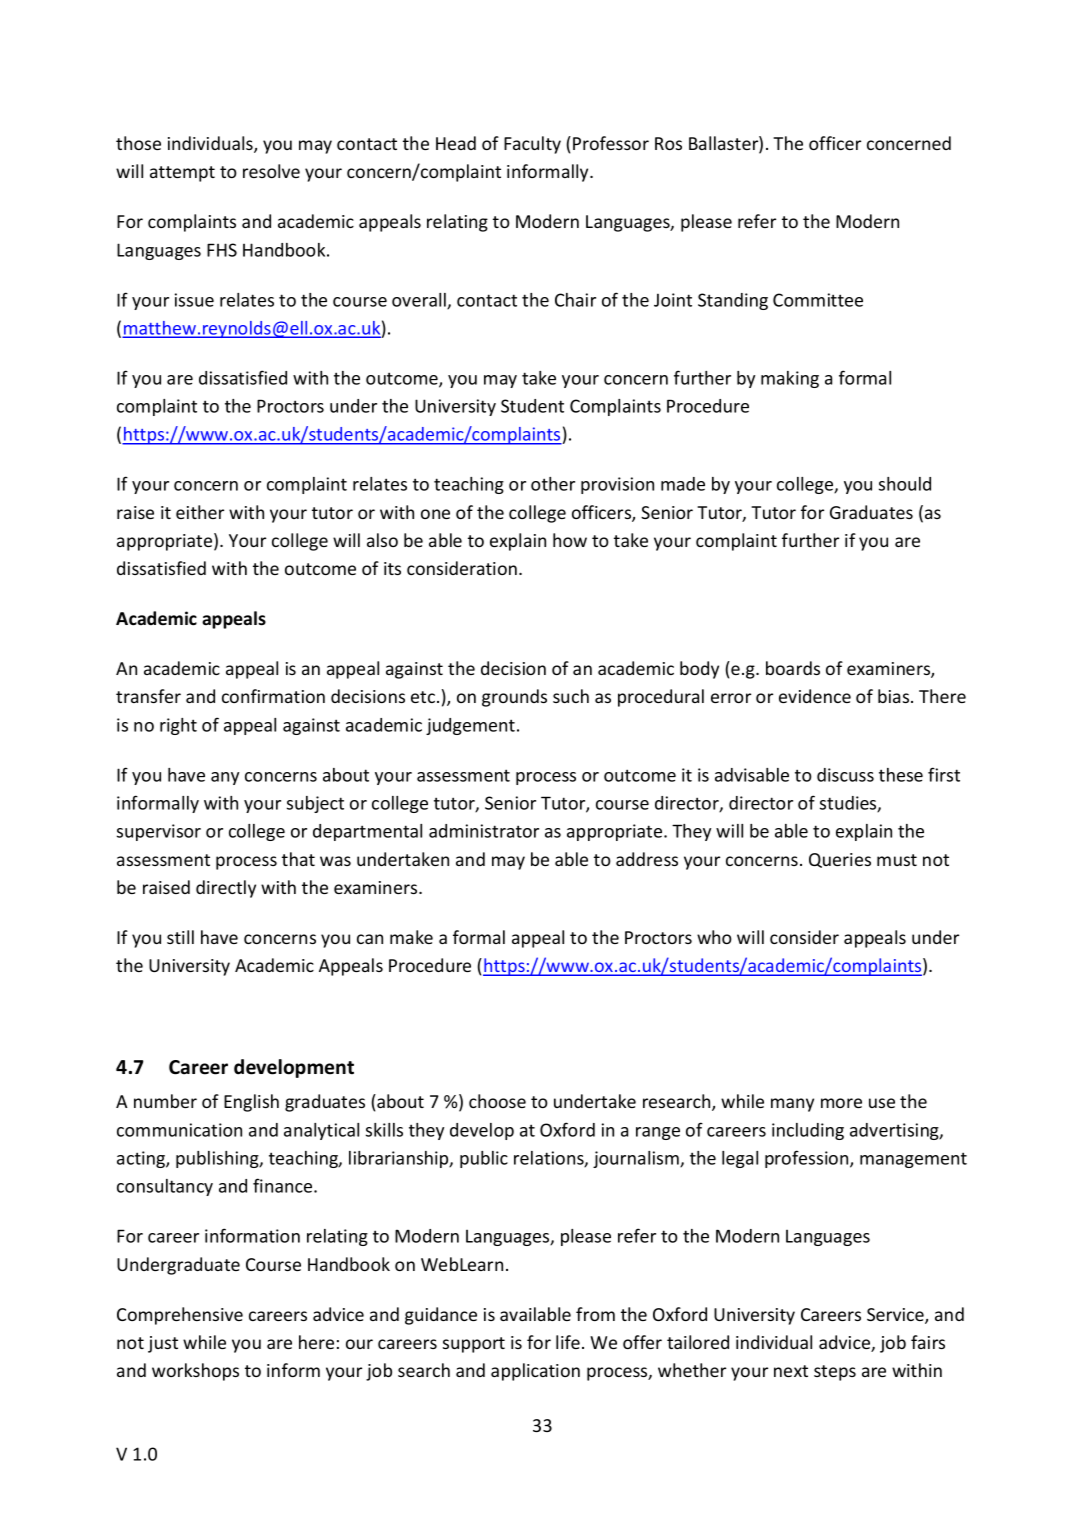 The width and height of the screenshot is (1085, 1534). What do you see at coordinates (840, 860) in the screenshot?
I see `Queries` at bounding box center [840, 860].
